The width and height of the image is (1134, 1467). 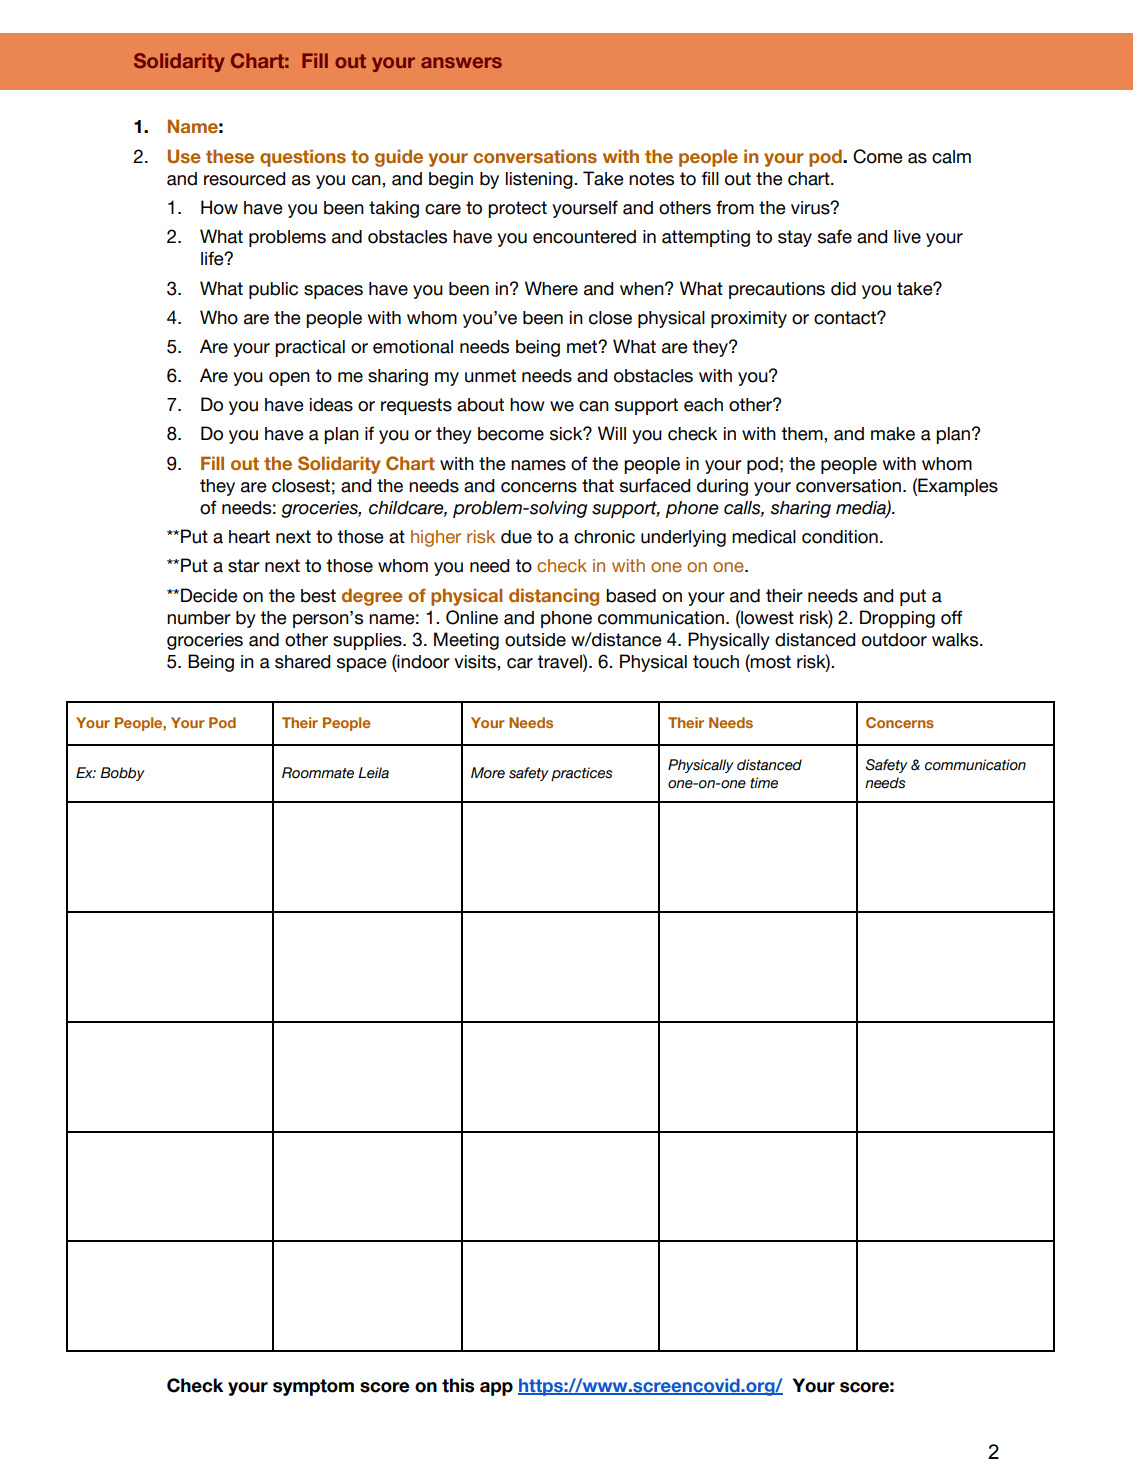 What do you see at coordinates (122, 774) in the image?
I see `Bobby` at bounding box center [122, 774].
